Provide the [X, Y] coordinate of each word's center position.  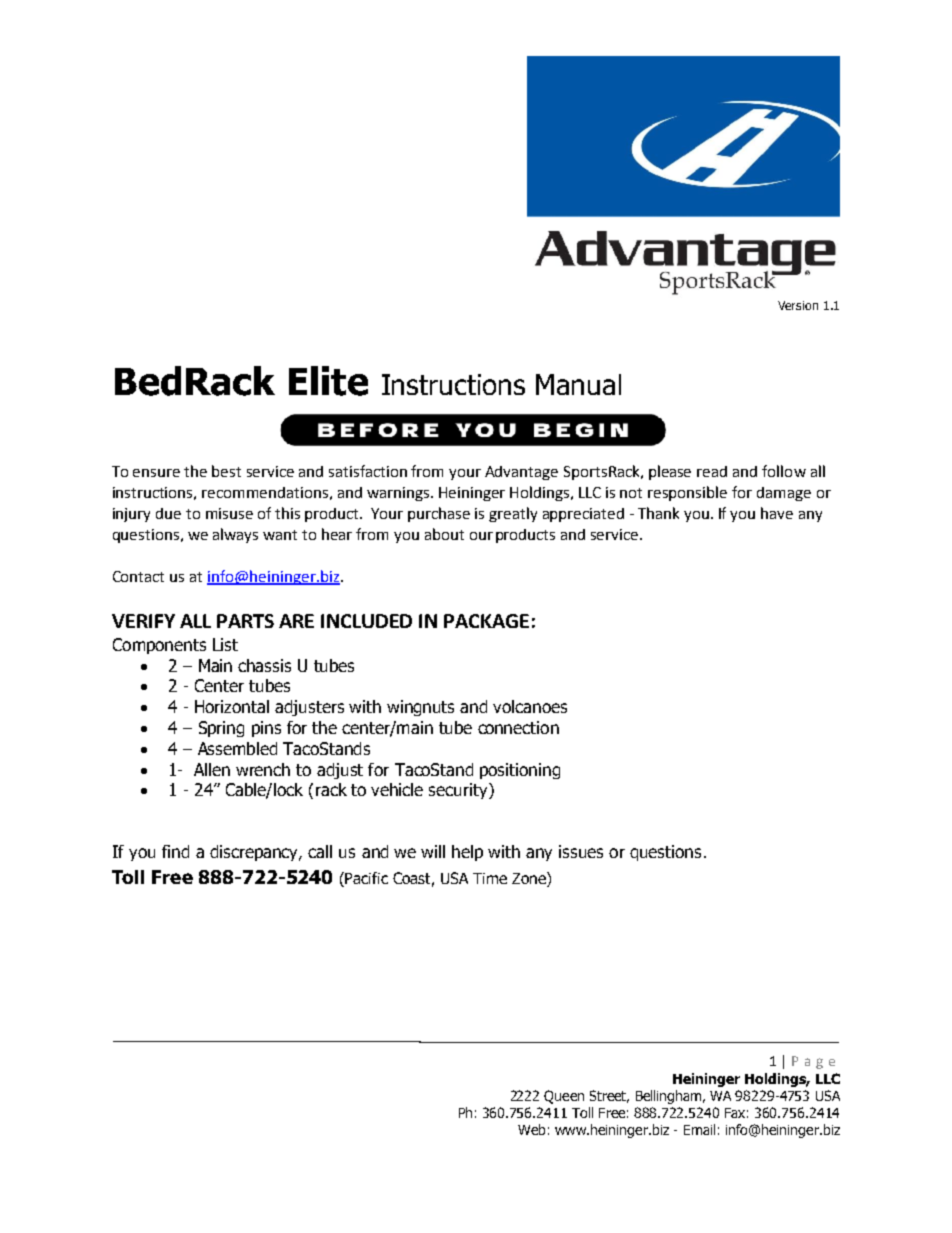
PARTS [245, 621]
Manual [578, 384]
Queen [564, 1097]
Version [798, 305]
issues [581, 851]
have [777, 513]
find [175, 851]
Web [531, 1129]
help [467, 853]
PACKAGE [486, 621]
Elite [328, 381]
